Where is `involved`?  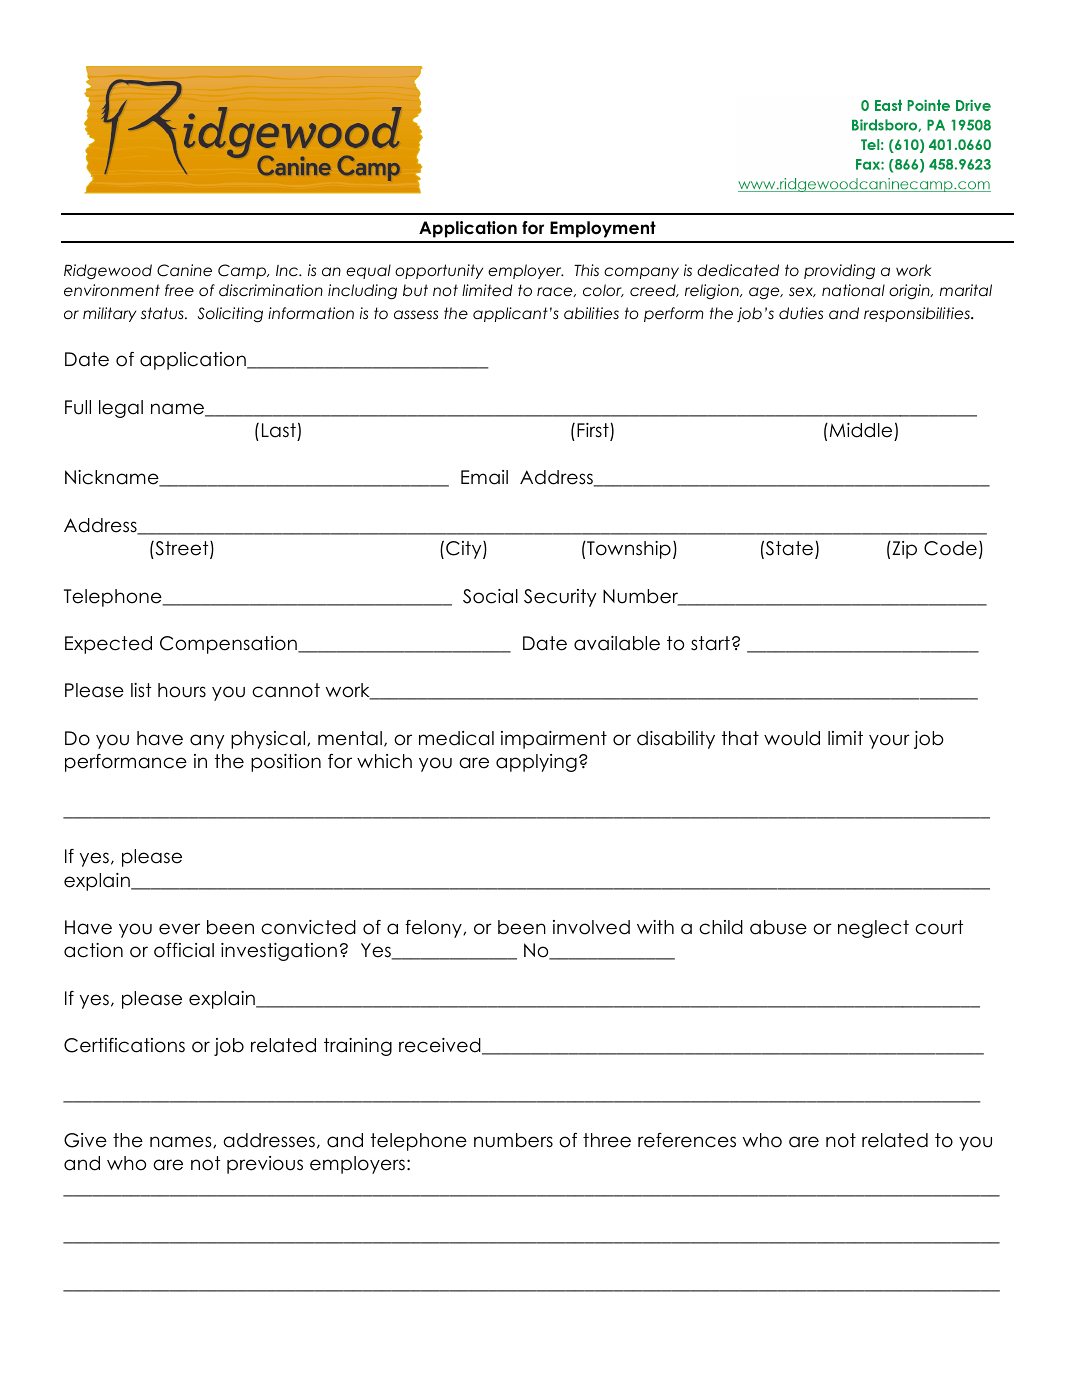 involved is located at coordinates (591, 927).
